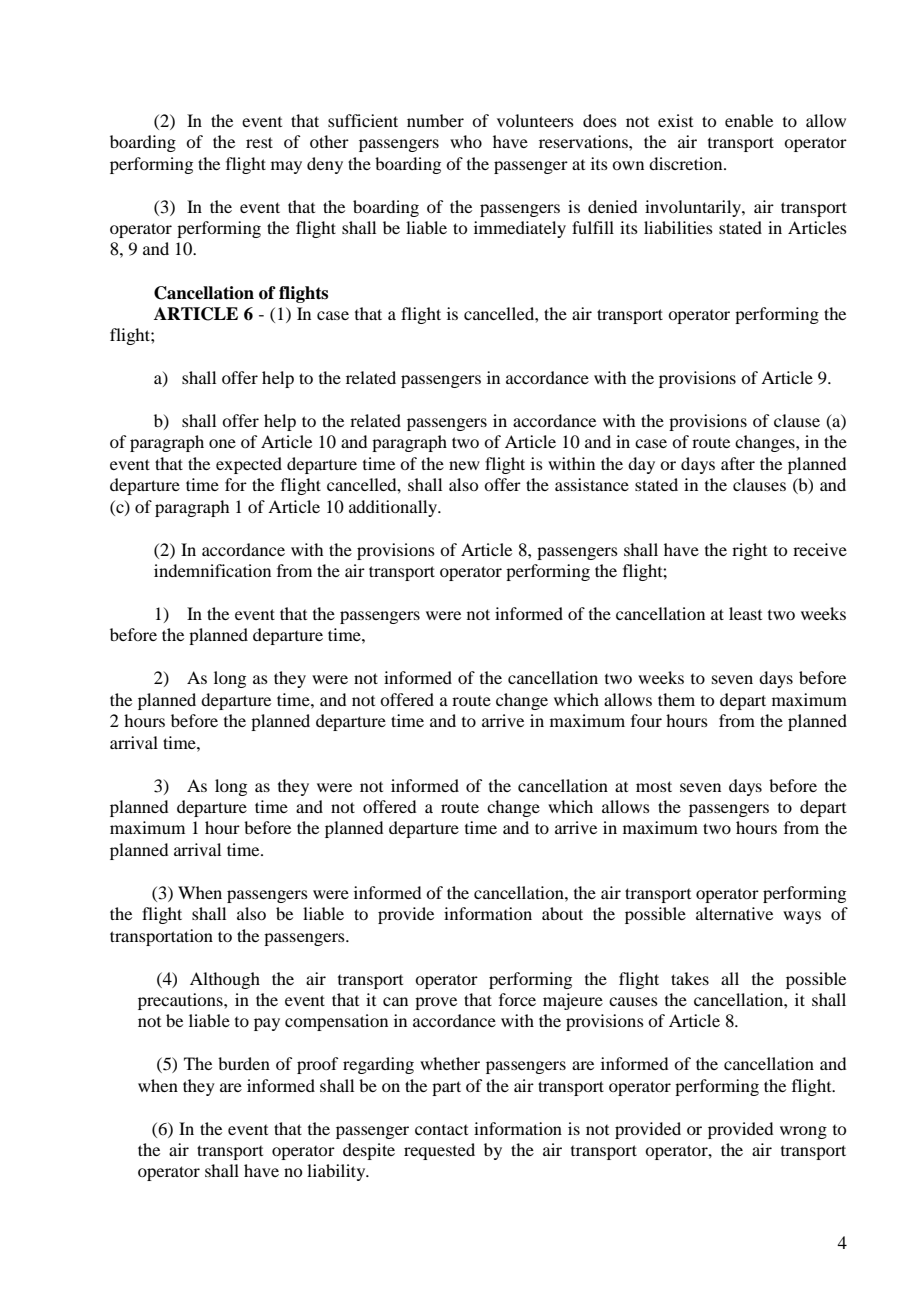 Image resolution: width=924 pixels, height=1308 pixels. Describe the element at coordinates (803, 1132) in the screenshot. I see `wrong` at that location.
